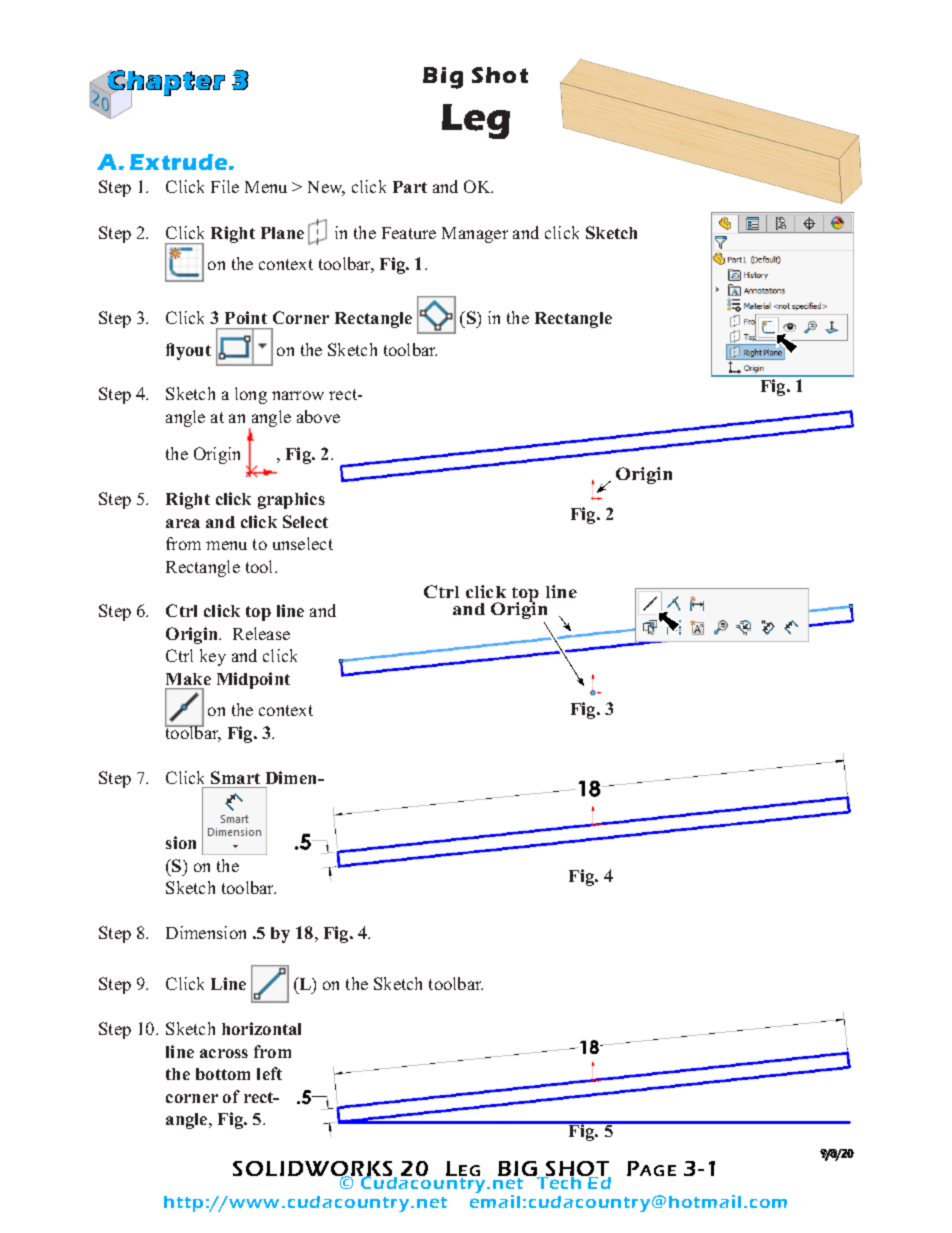  What do you see at coordinates (261, 633) in the document?
I see `Release` at bounding box center [261, 633].
